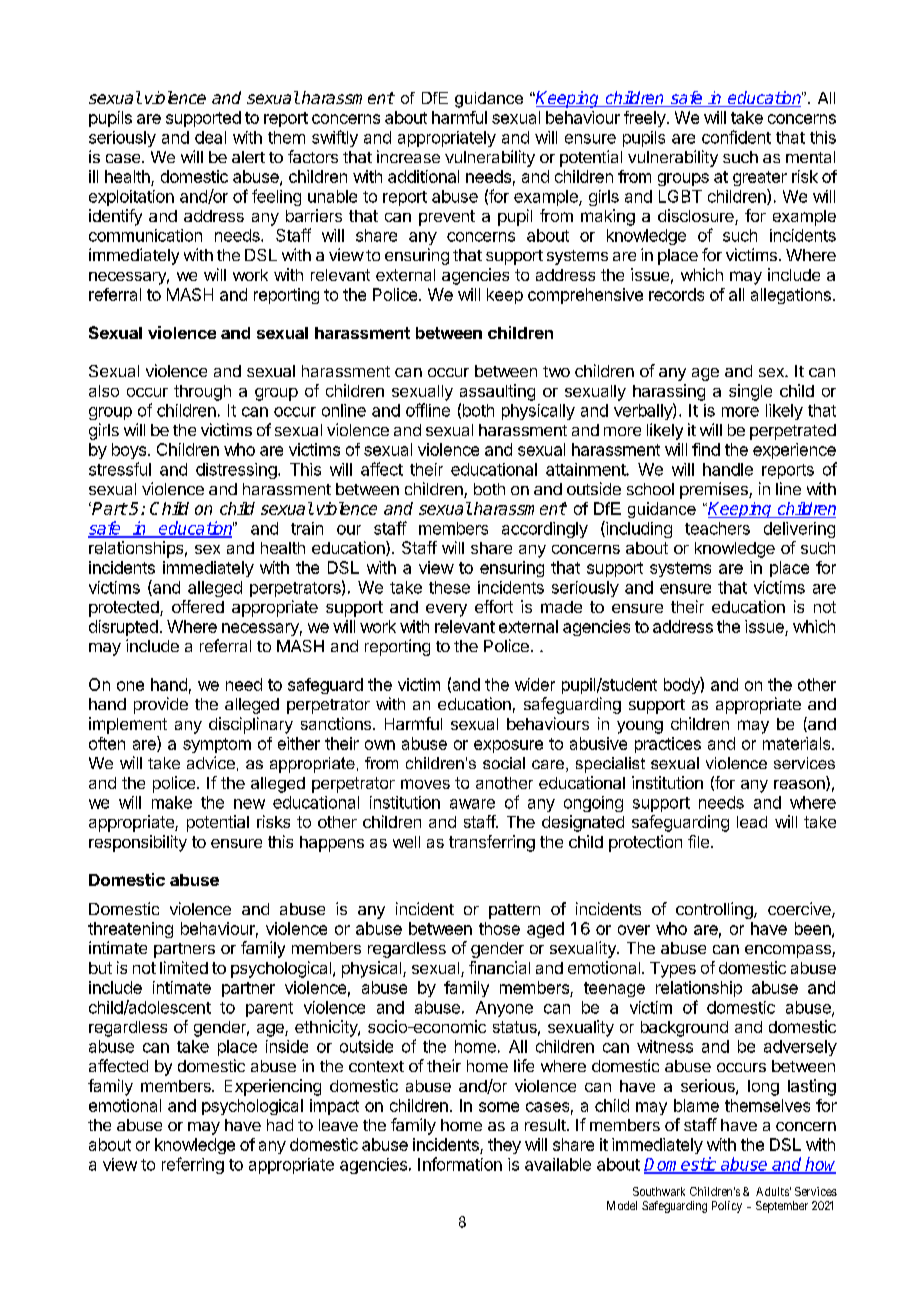  Describe the element at coordinates (492, 843) in the screenshot. I see `transferring` at that location.
